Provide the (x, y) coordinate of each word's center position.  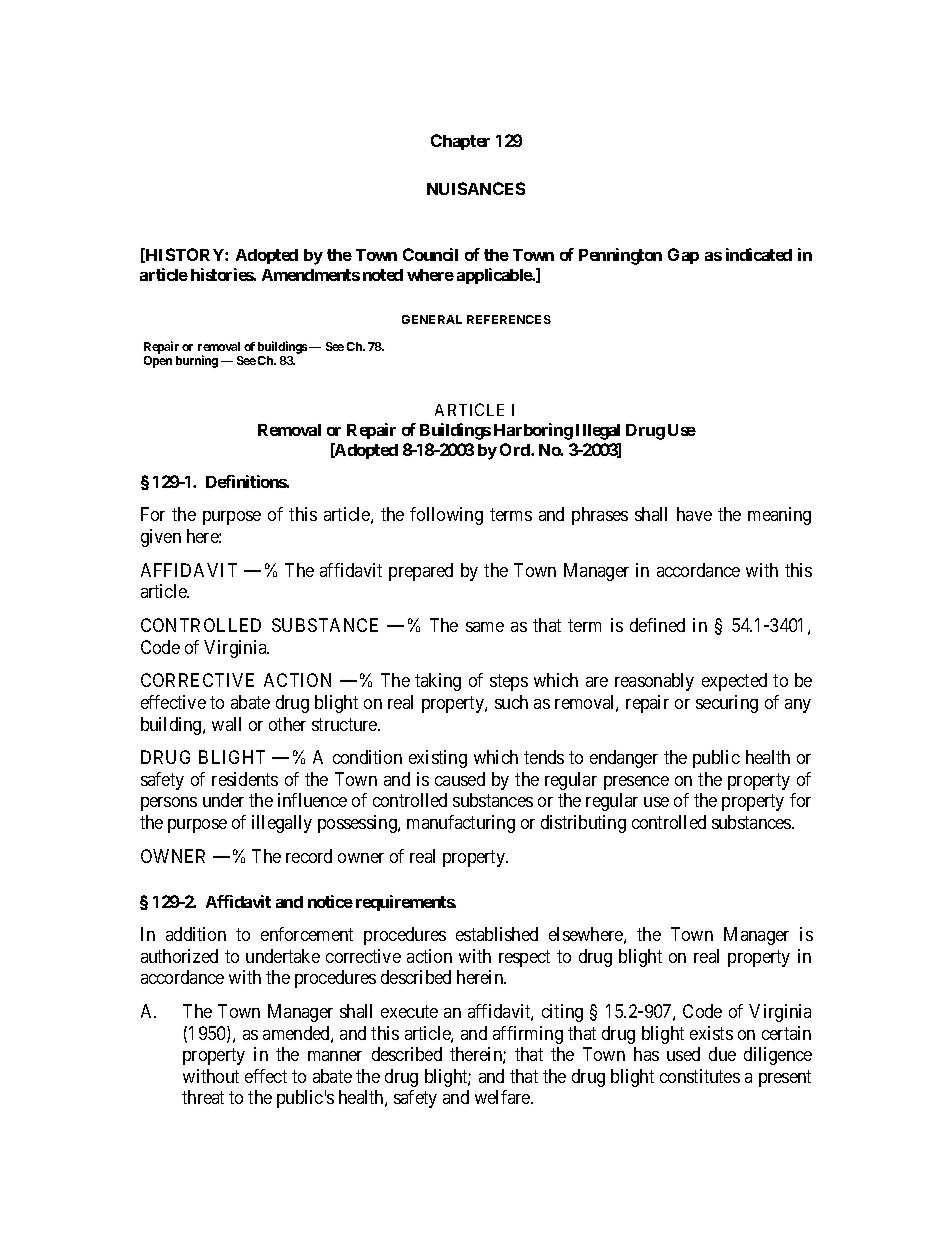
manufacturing (461, 824)
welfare (503, 1097)
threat (203, 1097)
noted (383, 275)
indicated (759, 254)
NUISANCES (476, 188)
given (161, 538)
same (485, 627)
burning (197, 361)
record (309, 856)
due (722, 1054)
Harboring (533, 431)
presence (636, 783)
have (694, 514)
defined (657, 625)
